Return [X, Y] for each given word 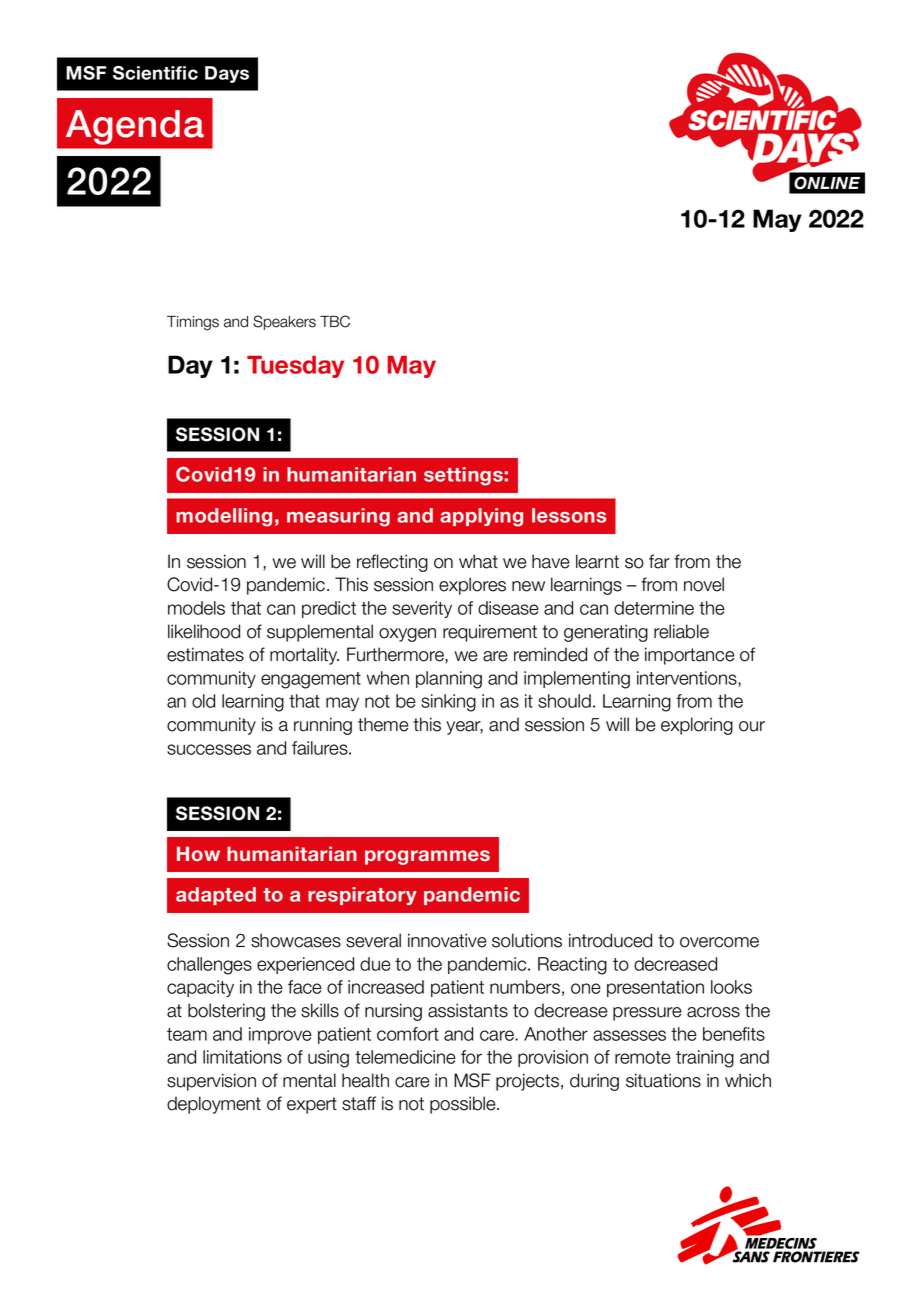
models [196, 608]
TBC [335, 321]
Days [227, 74]
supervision [211, 1082]
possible [464, 1105]
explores [472, 586]
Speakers [284, 322]
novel [704, 584]
